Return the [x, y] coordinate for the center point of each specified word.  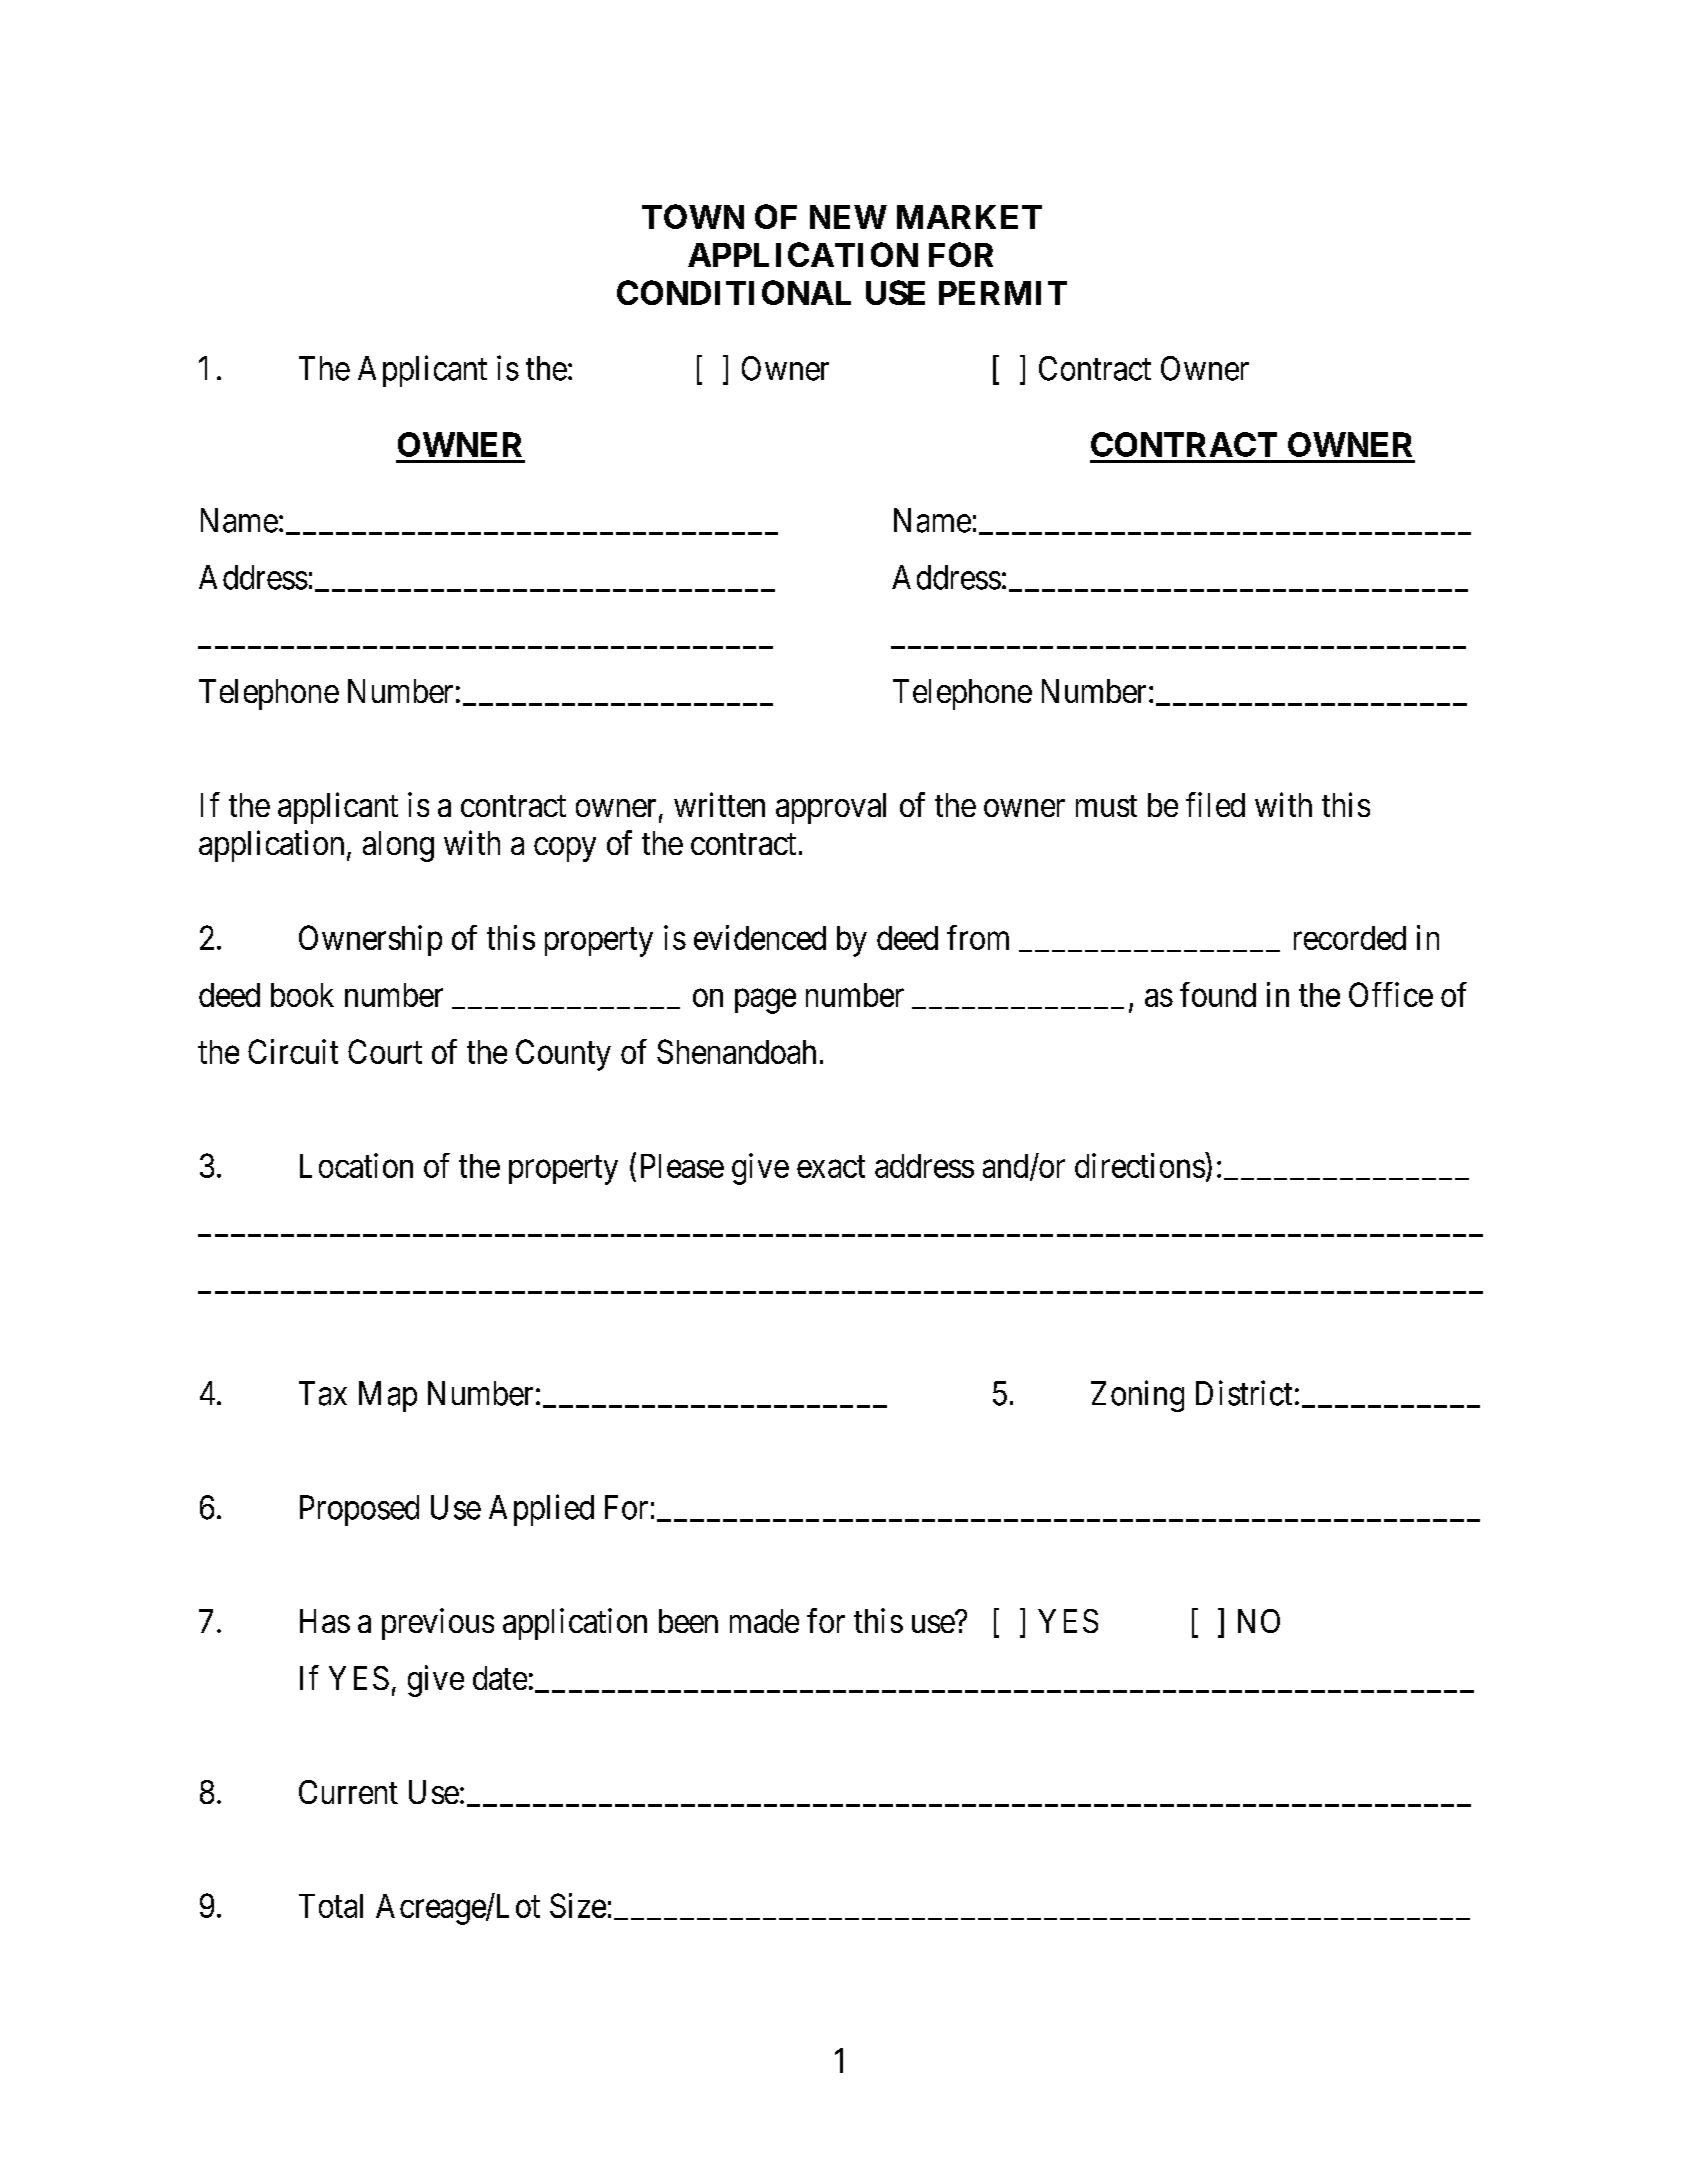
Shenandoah [736, 1051]
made [764, 1621]
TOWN [693, 216]
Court [385, 1051]
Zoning [1137, 1396]
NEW [848, 217]
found [1218, 994]
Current [348, 1792]
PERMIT [1003, 293]
